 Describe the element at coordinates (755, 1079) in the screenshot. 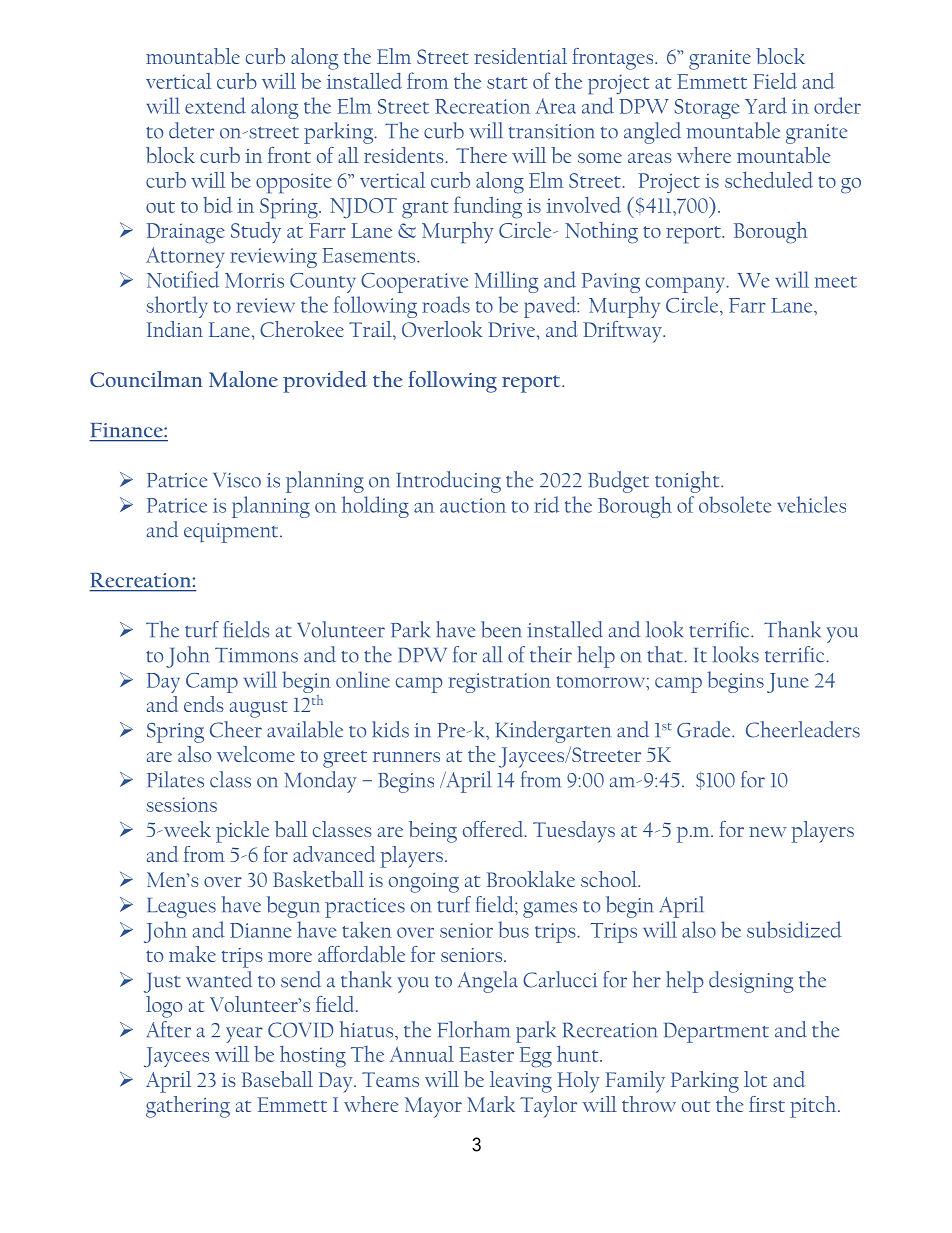

I see `lot` at that location.
